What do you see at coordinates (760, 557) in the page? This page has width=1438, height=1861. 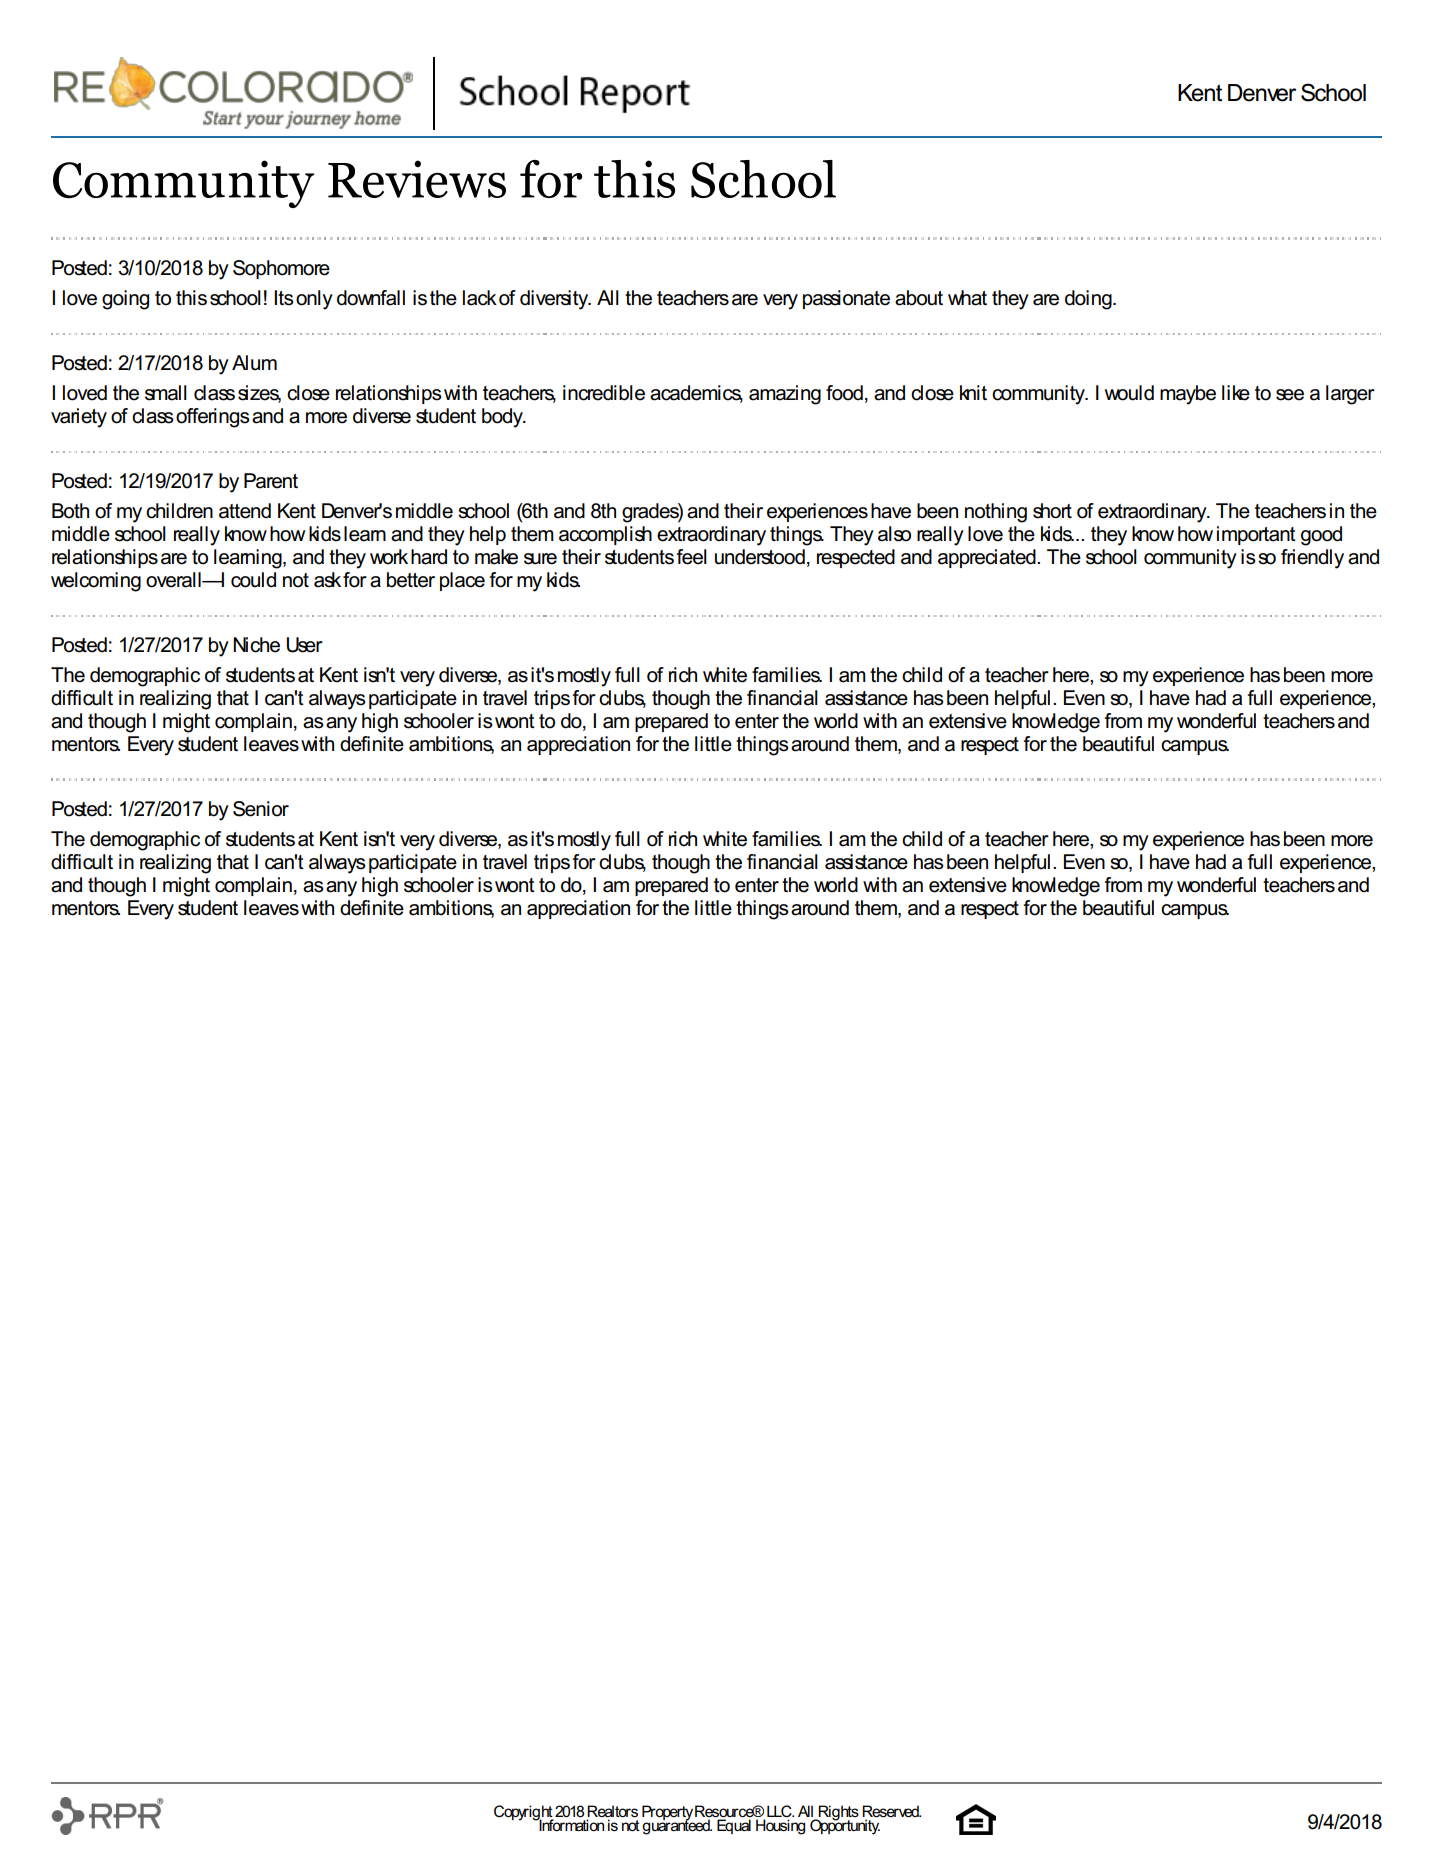 I see `understood` at bounding box center [760, 557].
